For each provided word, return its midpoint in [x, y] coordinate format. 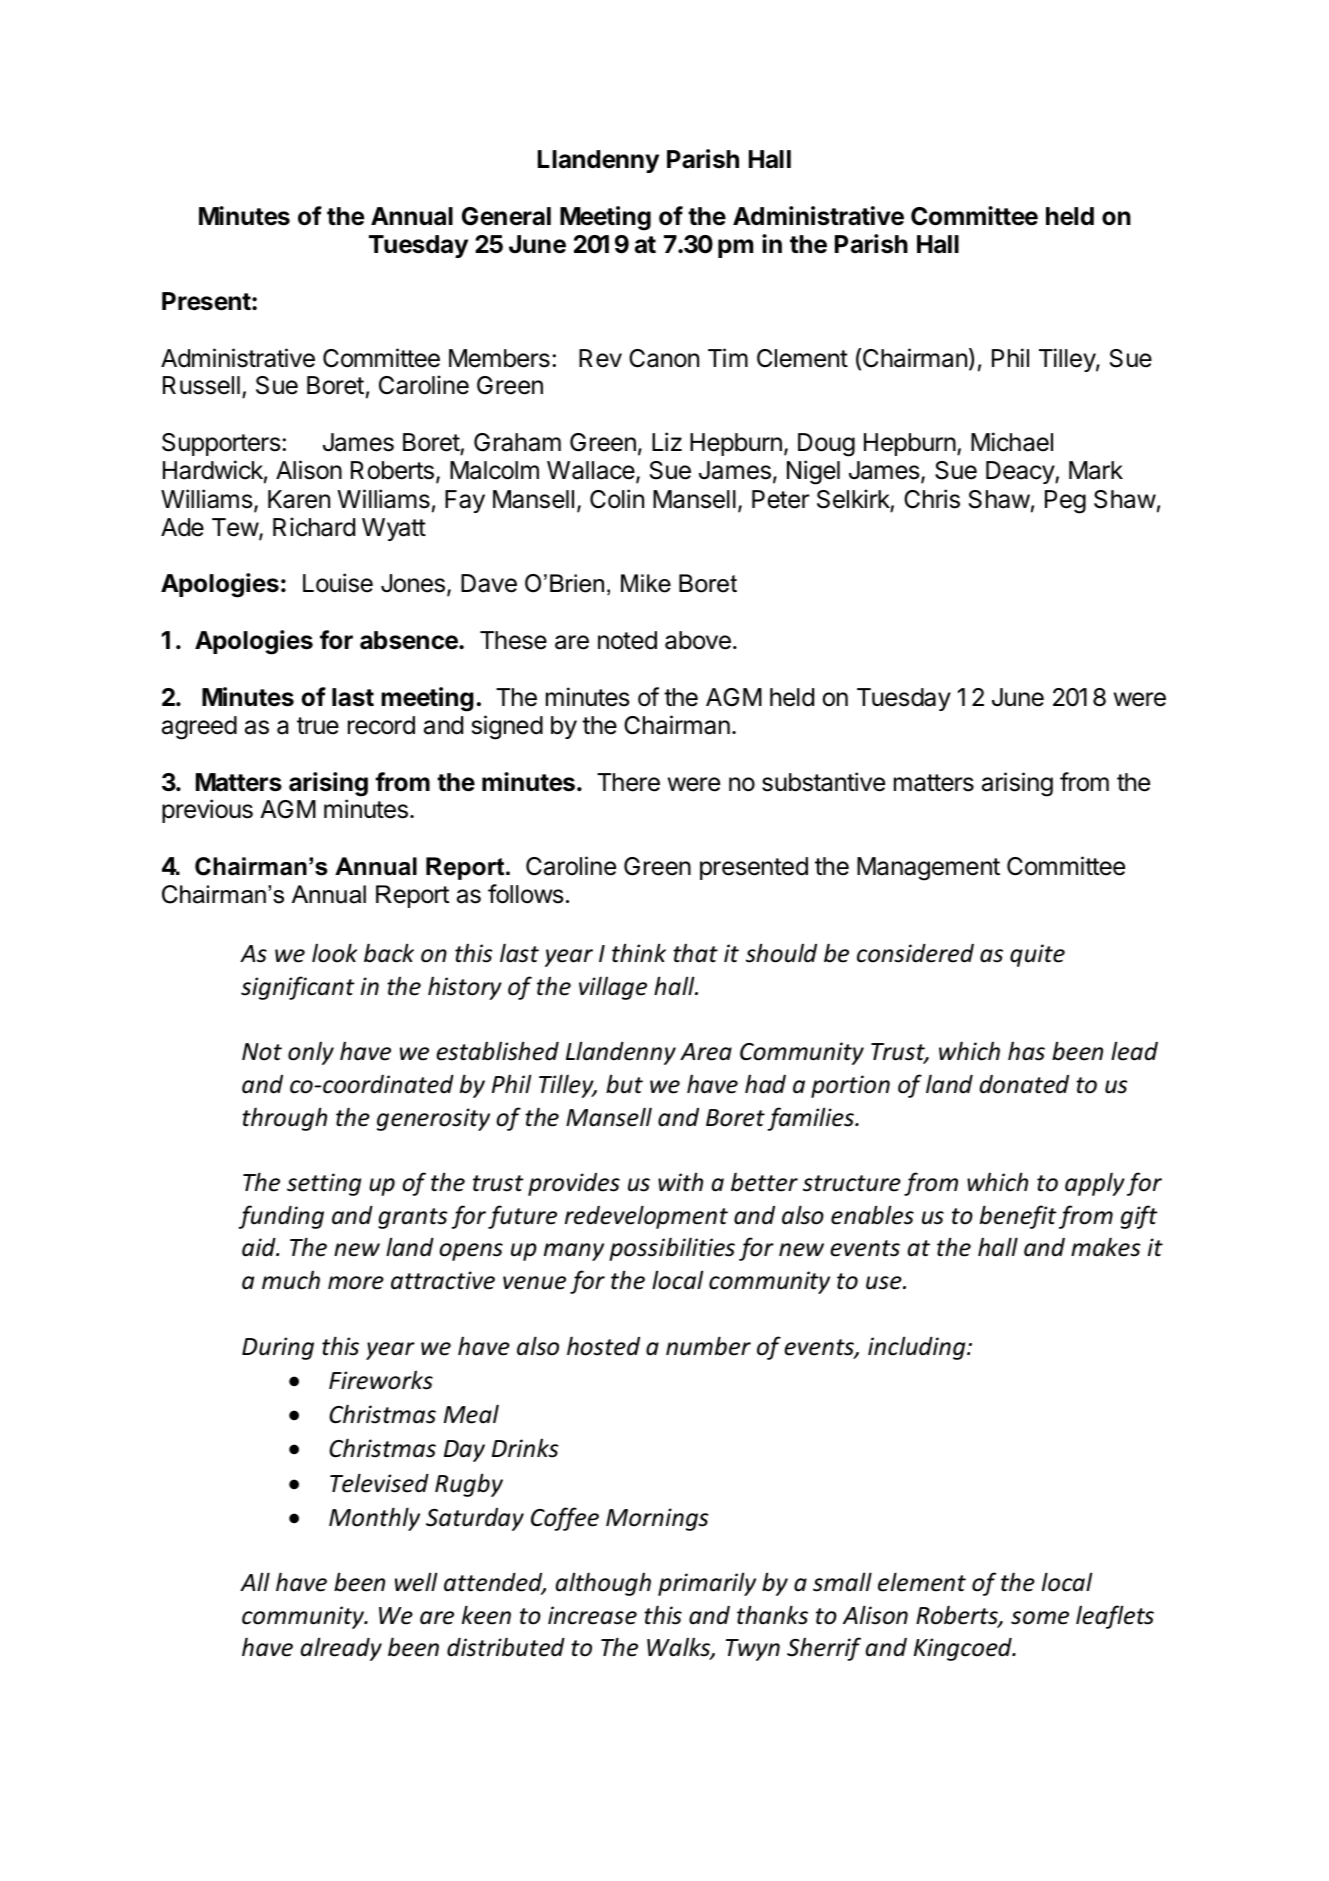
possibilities [672, 1249]
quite [1037, 955]
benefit [1018, 1217]
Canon [664, 358]
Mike [646, 583]
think [639, 953]
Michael [1012, 442]
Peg [1065, 502]
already [341, 1649]
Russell [201, 385]
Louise [338, 583]
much [291, 1280]
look [334, 953]
